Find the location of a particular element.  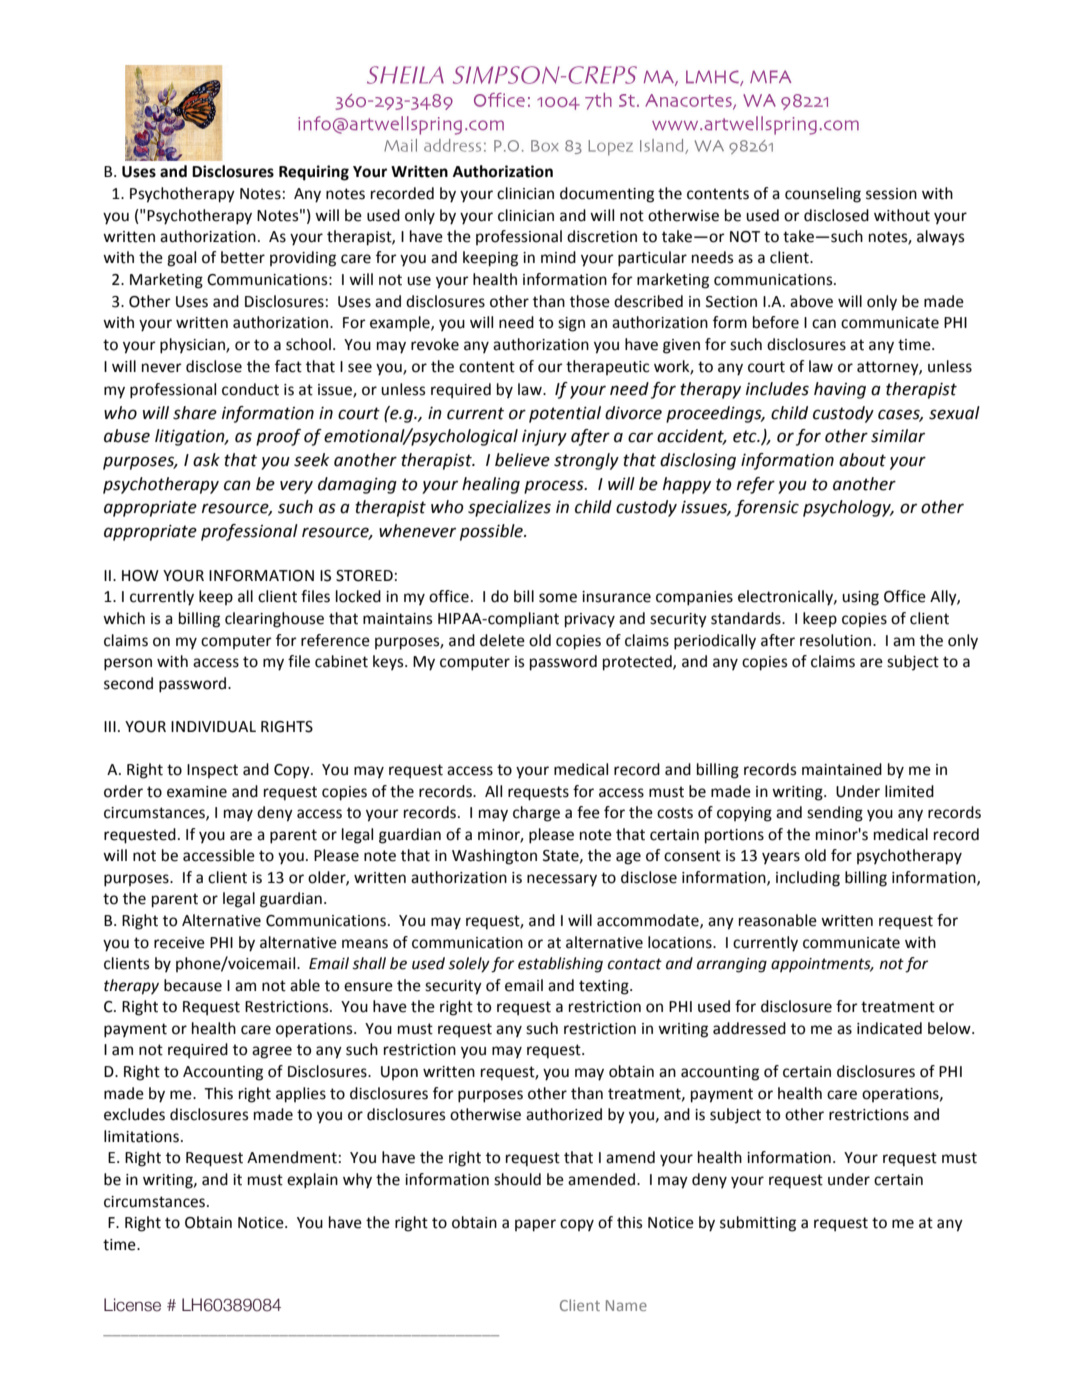

about is located at coordinates (862, 460).
